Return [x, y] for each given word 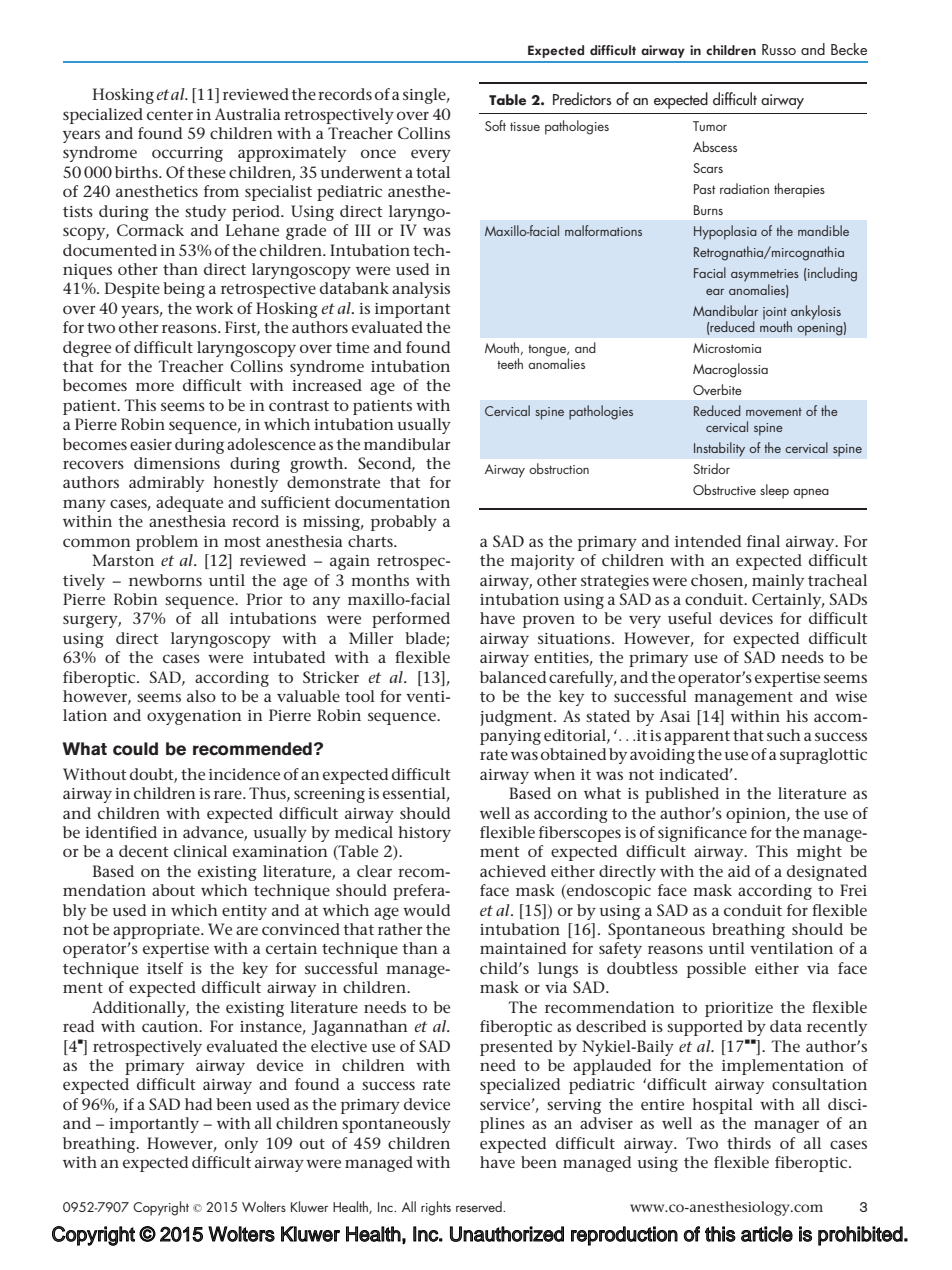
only [241, 1145]
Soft [495, 125]
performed [411, 620]
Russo [779, 49]
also [201, 696]
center [170, 115]
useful [690, 618]
